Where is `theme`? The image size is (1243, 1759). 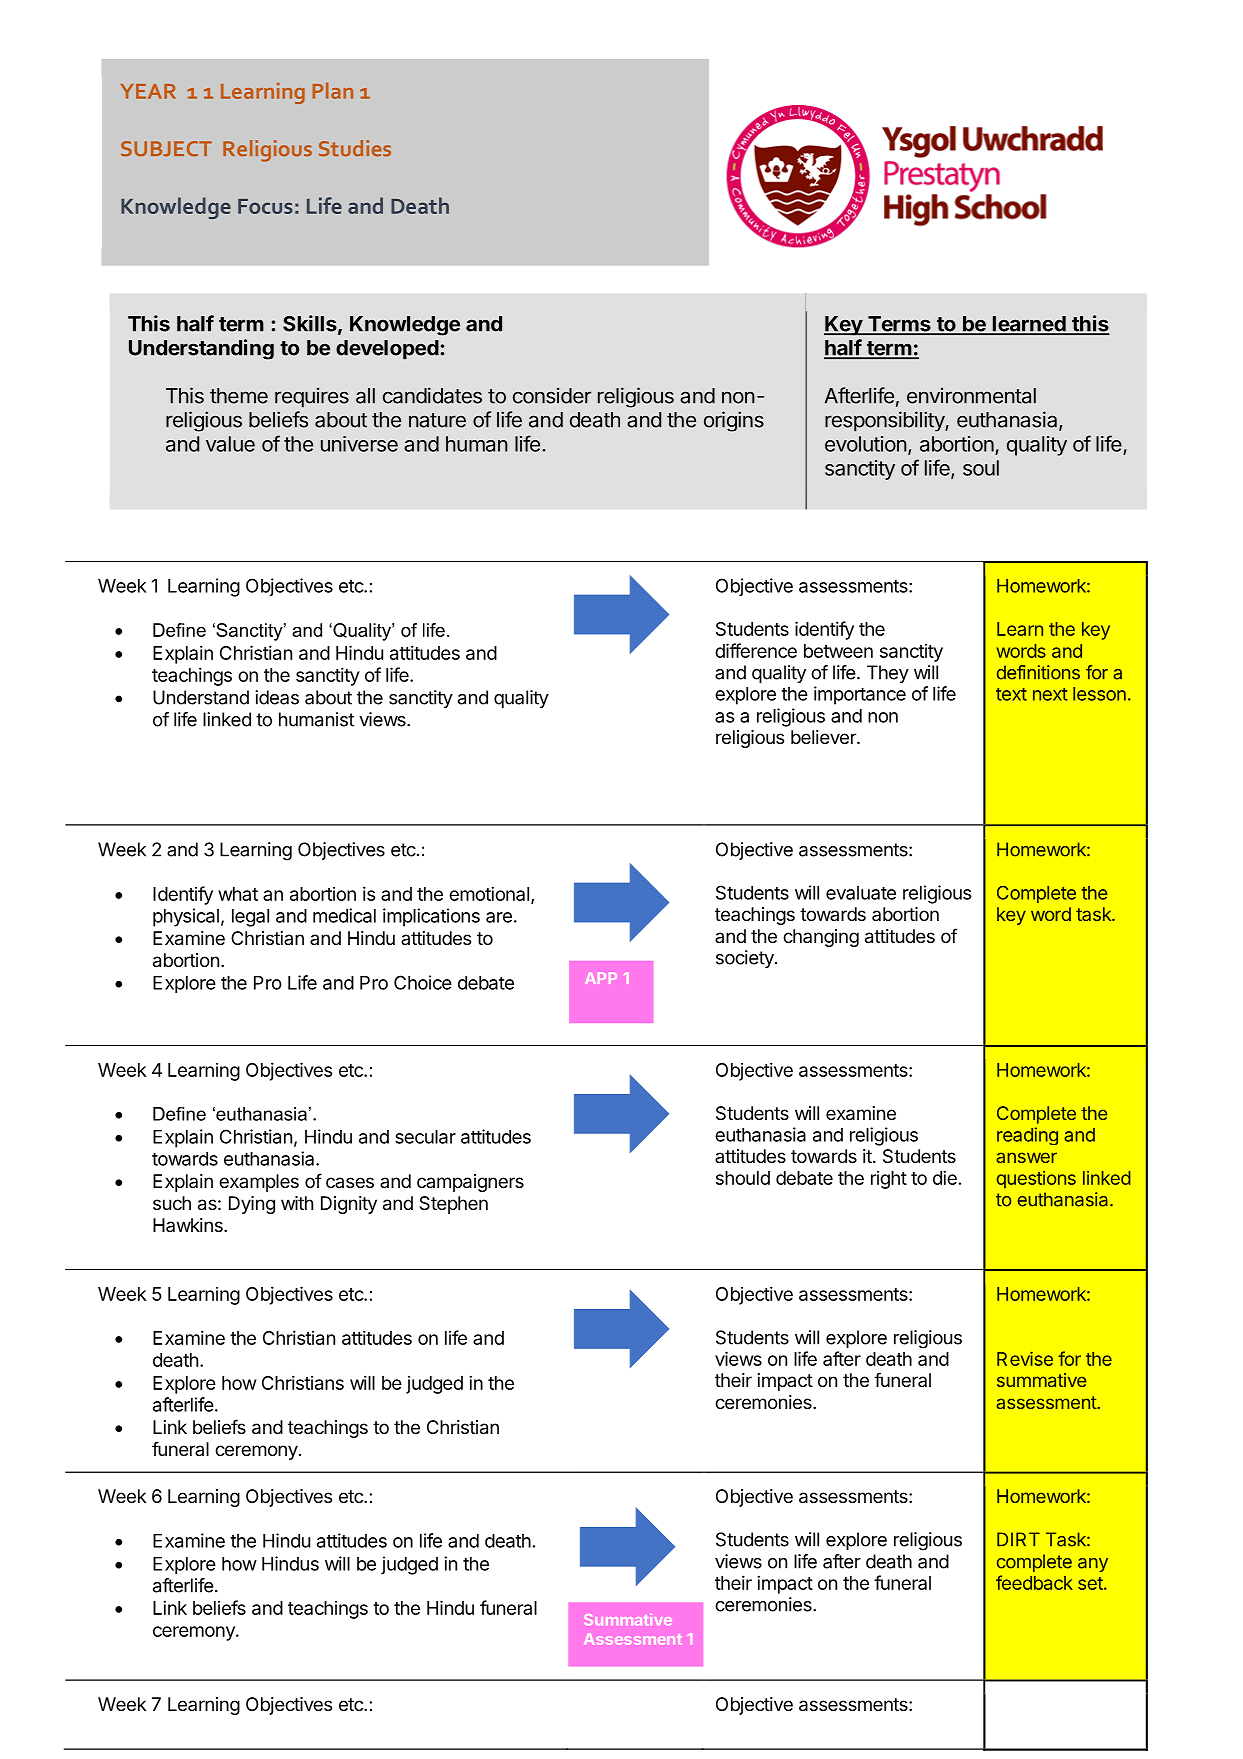
theme is located at coordinates (239, 396).
